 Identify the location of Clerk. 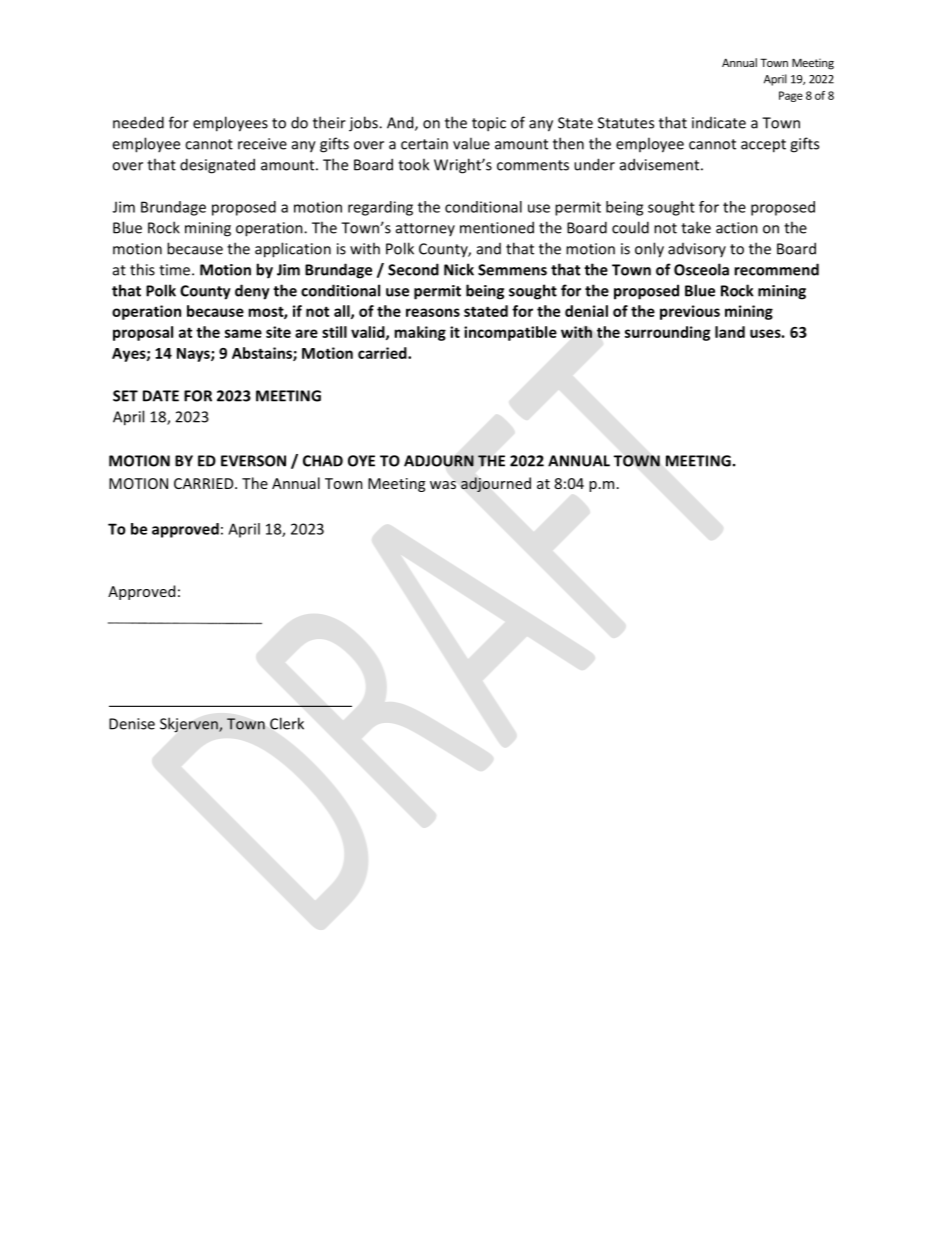
(287, 723).
